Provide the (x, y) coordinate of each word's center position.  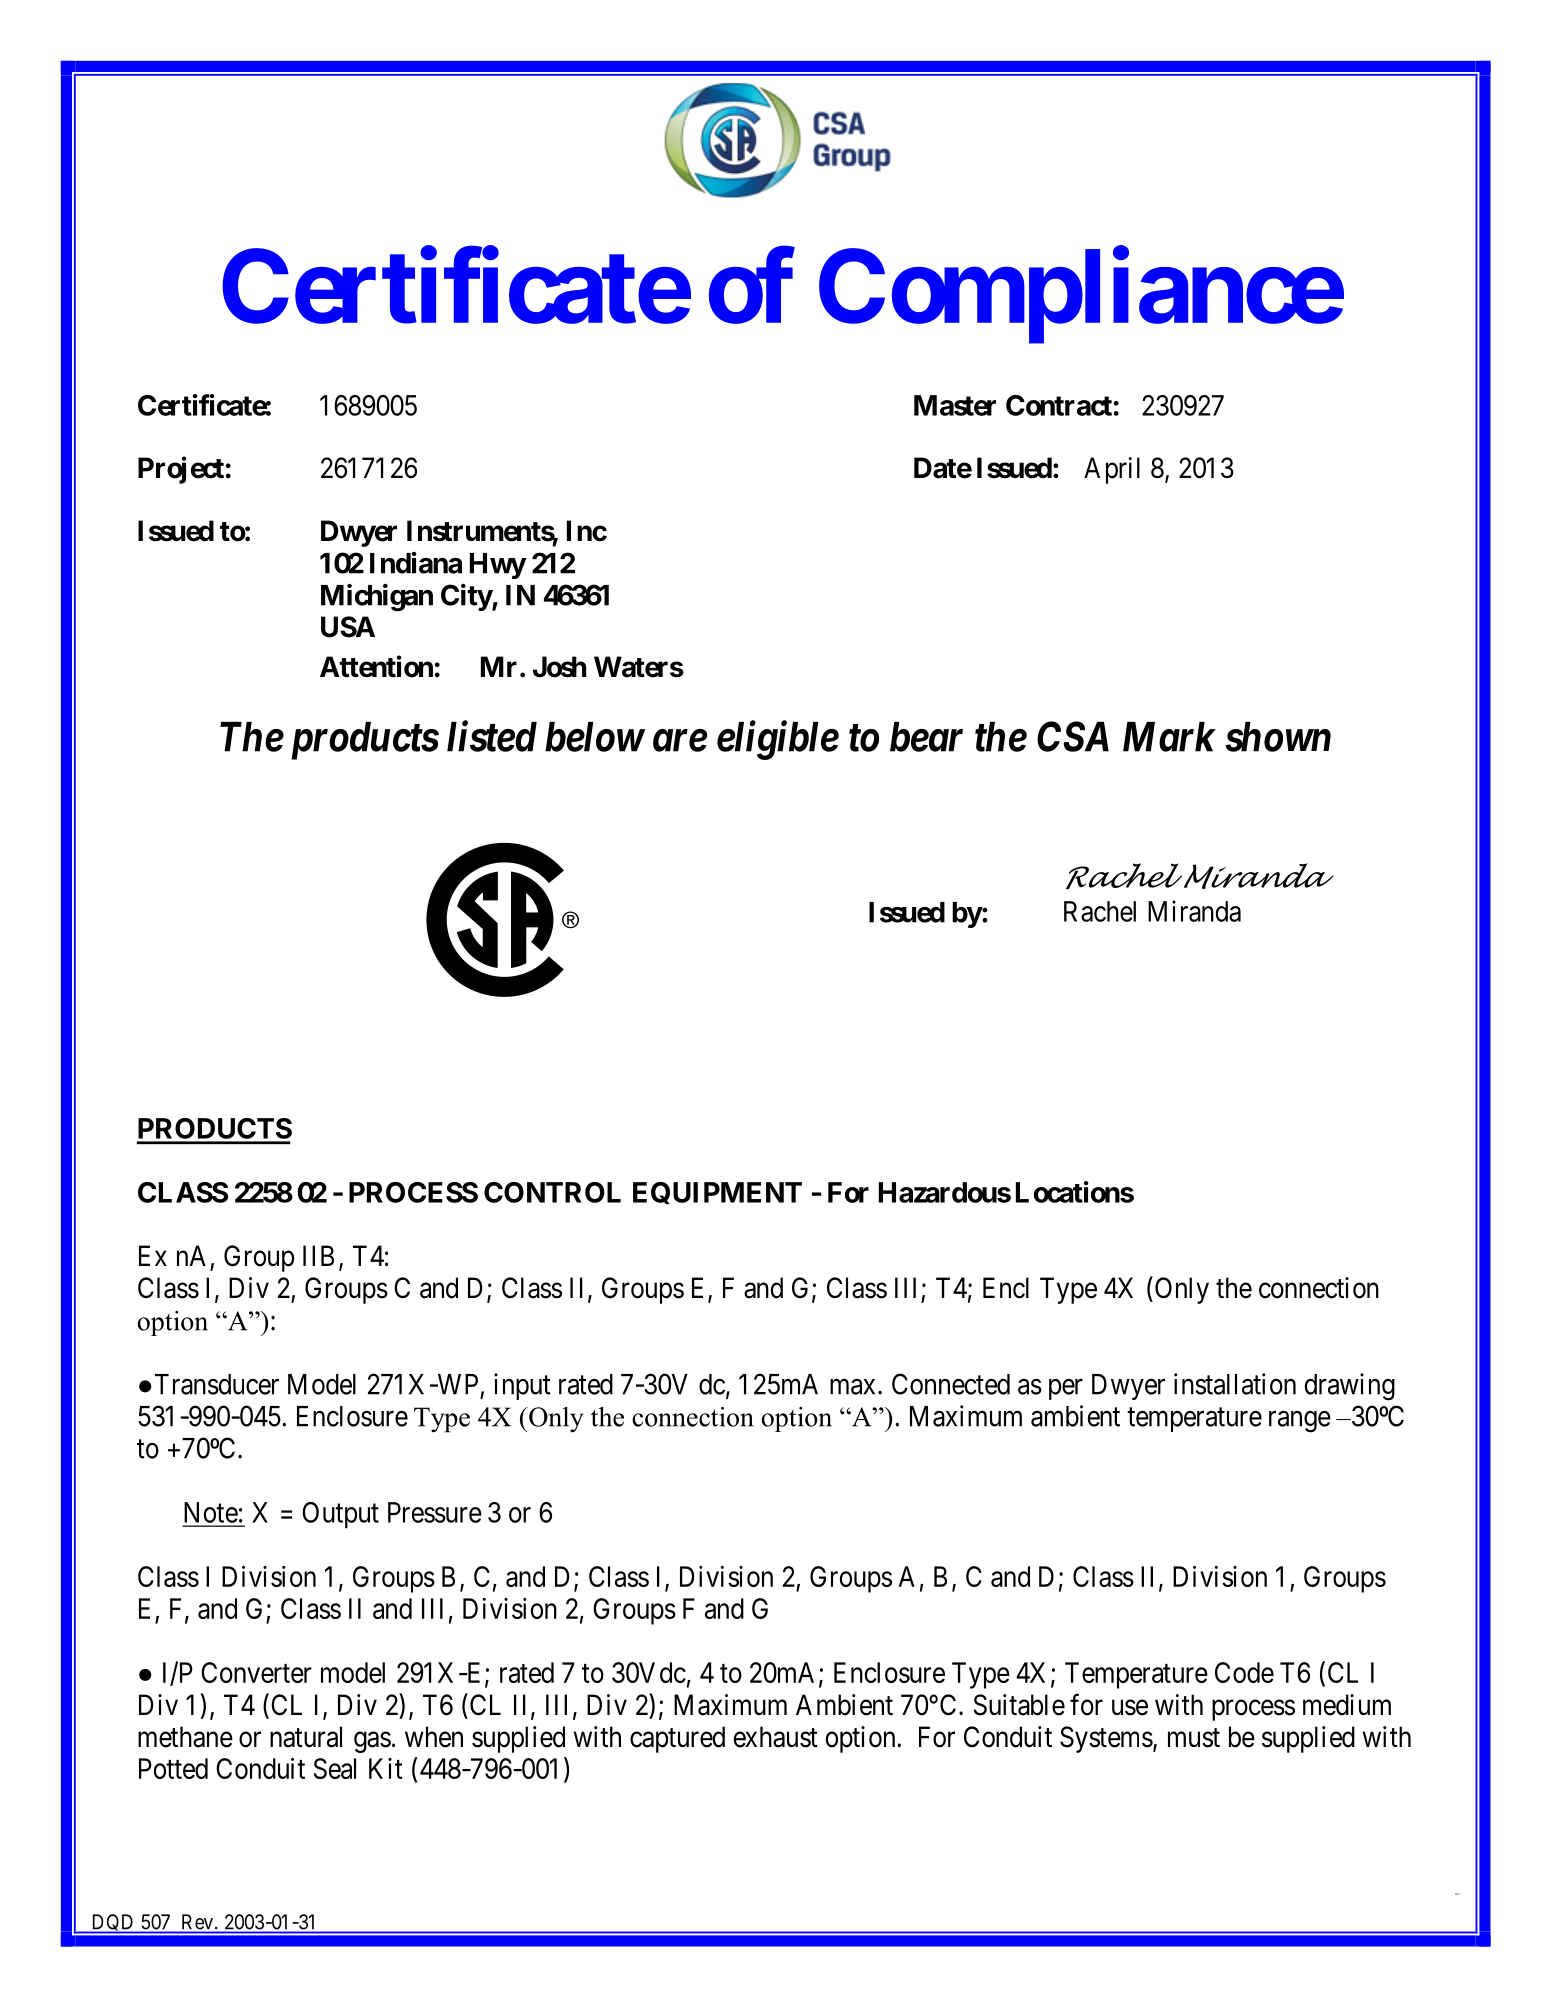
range (1300, 1422)
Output (340, 1515)
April (1112, 470)
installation (1235, 1384)
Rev (199, 1922)
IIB (318, 1255)
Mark (1169, 737)
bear (926, 737)
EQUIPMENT (717, 1193)
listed (492, 736)
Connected (951, 1384)
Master (955, 405)
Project (181, 470)
